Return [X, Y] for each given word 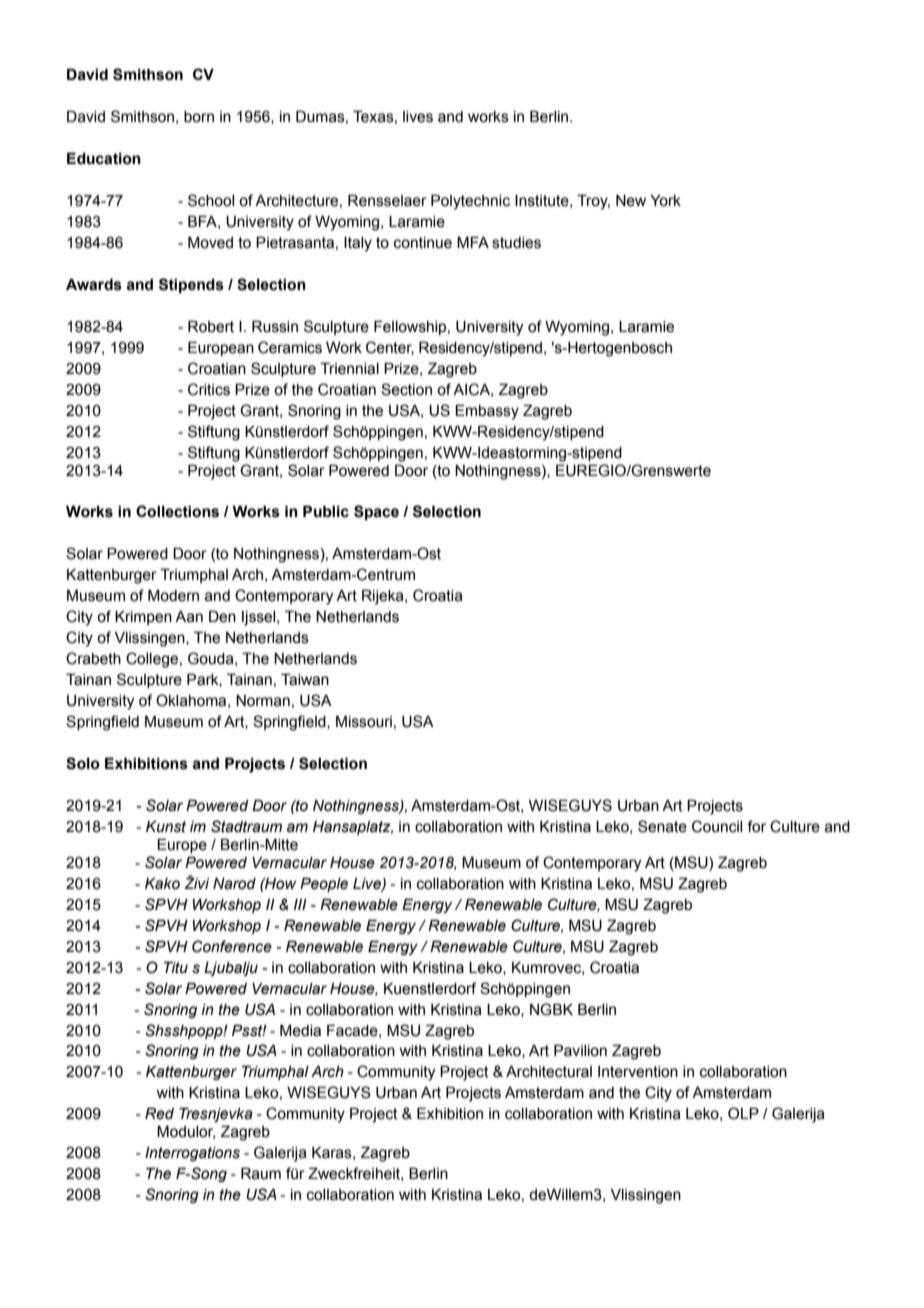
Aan [189, 617]
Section [406, 389]
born [199, 117]
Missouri [364, 721]
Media [300, 1030]
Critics [209, 389]
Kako [162, 883]
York [665, 201]
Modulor [186, 1132]
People [324, 884]
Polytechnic [470, 202]
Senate [662, 826]
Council [717, 826]
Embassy [487, 412]
